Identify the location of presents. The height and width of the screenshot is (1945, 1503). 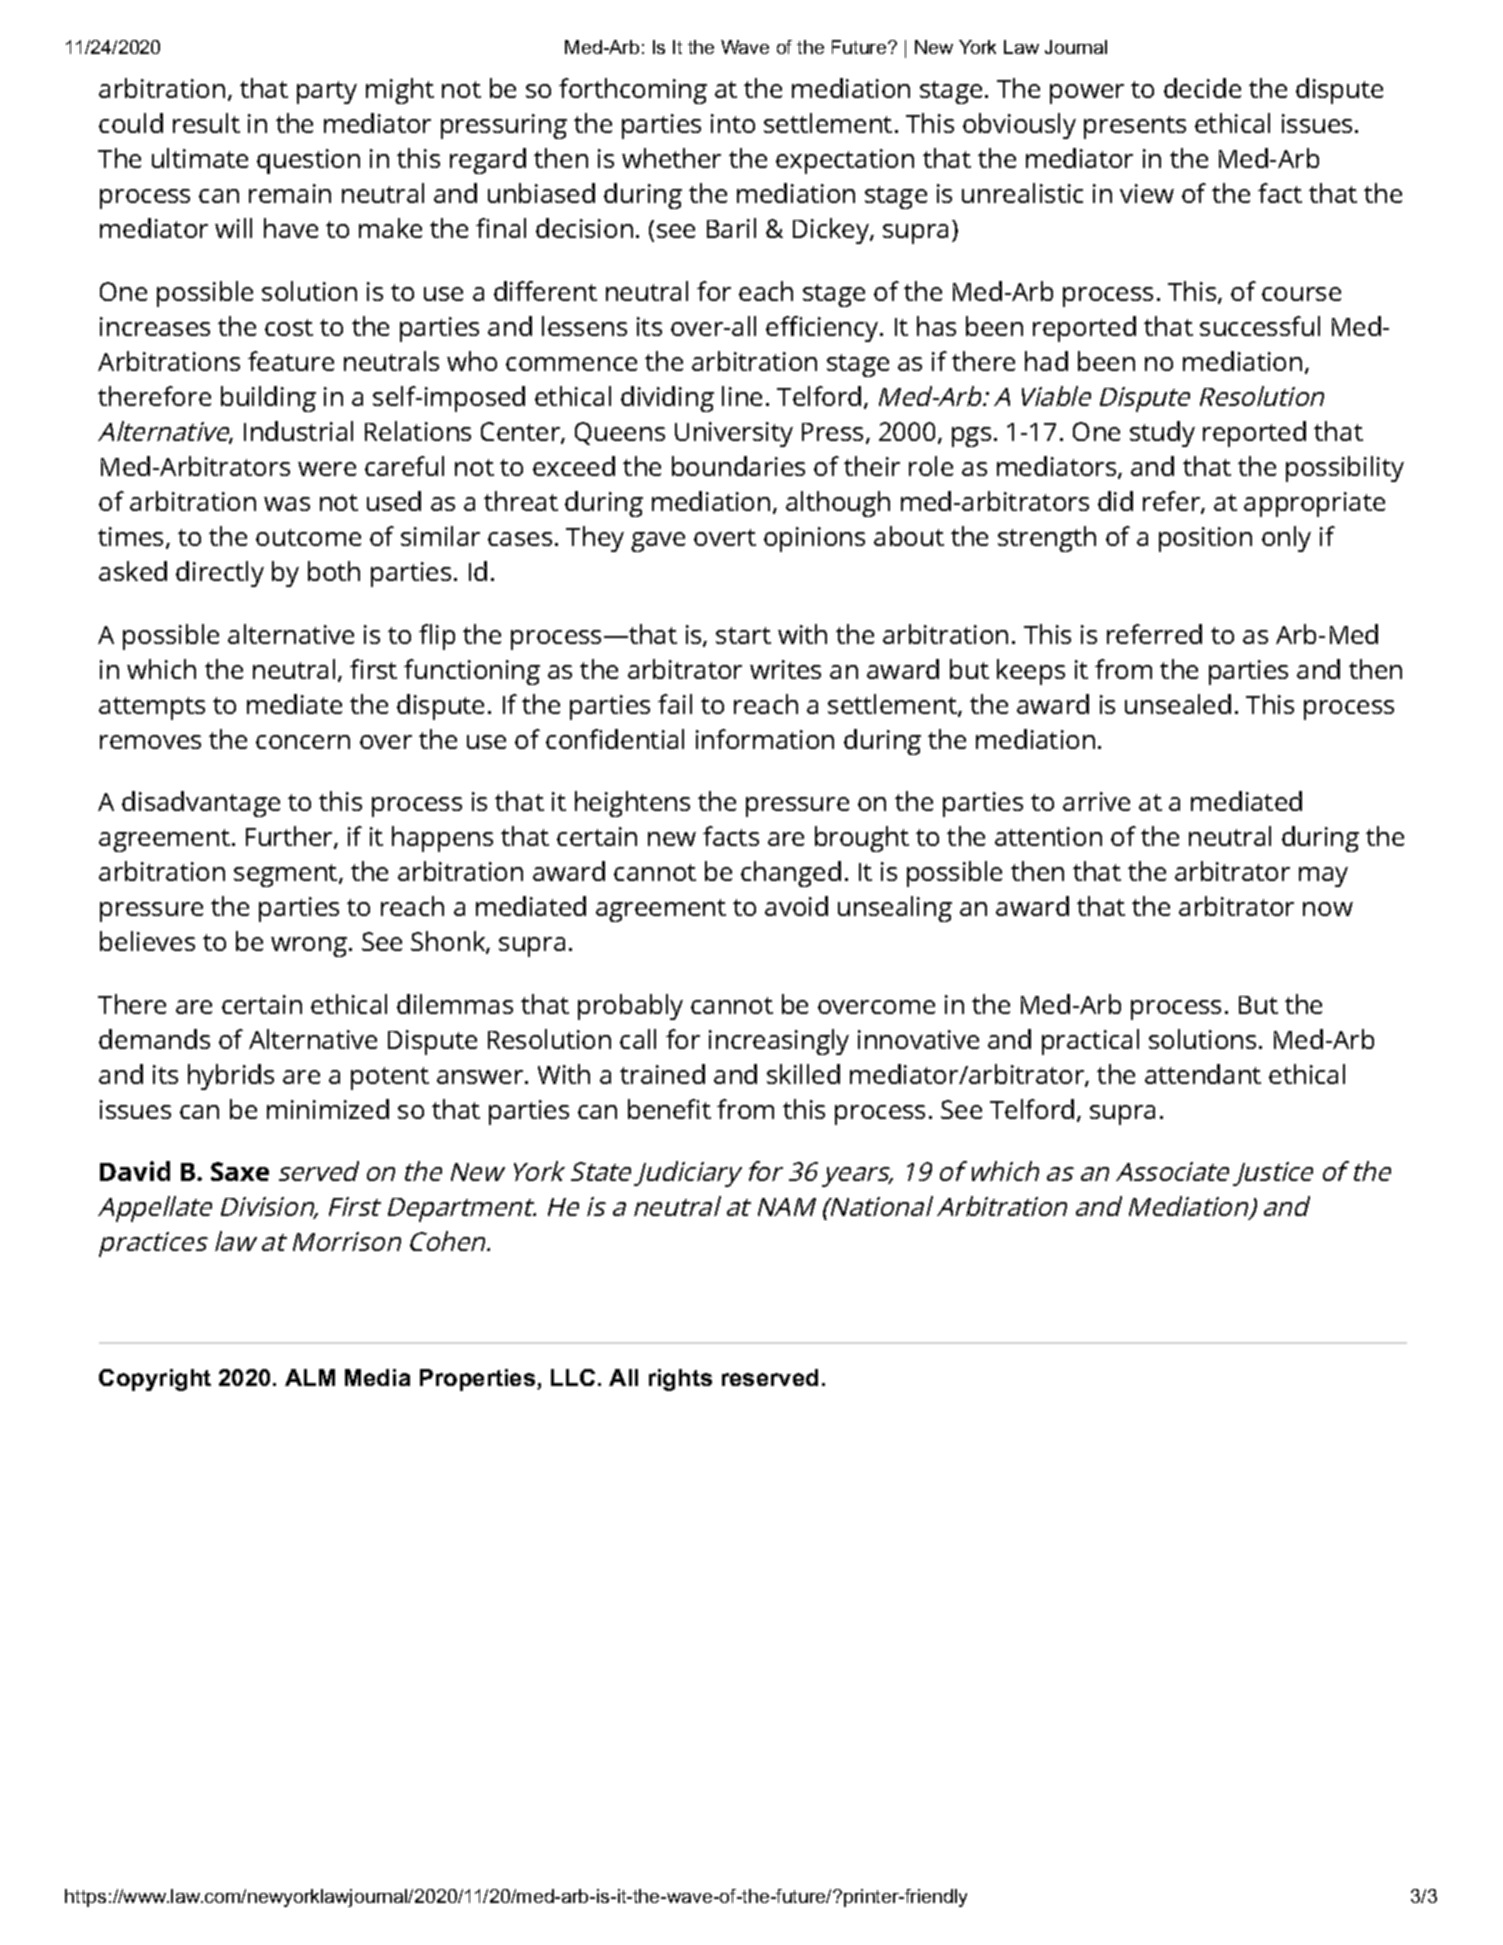
(1135, 127).
